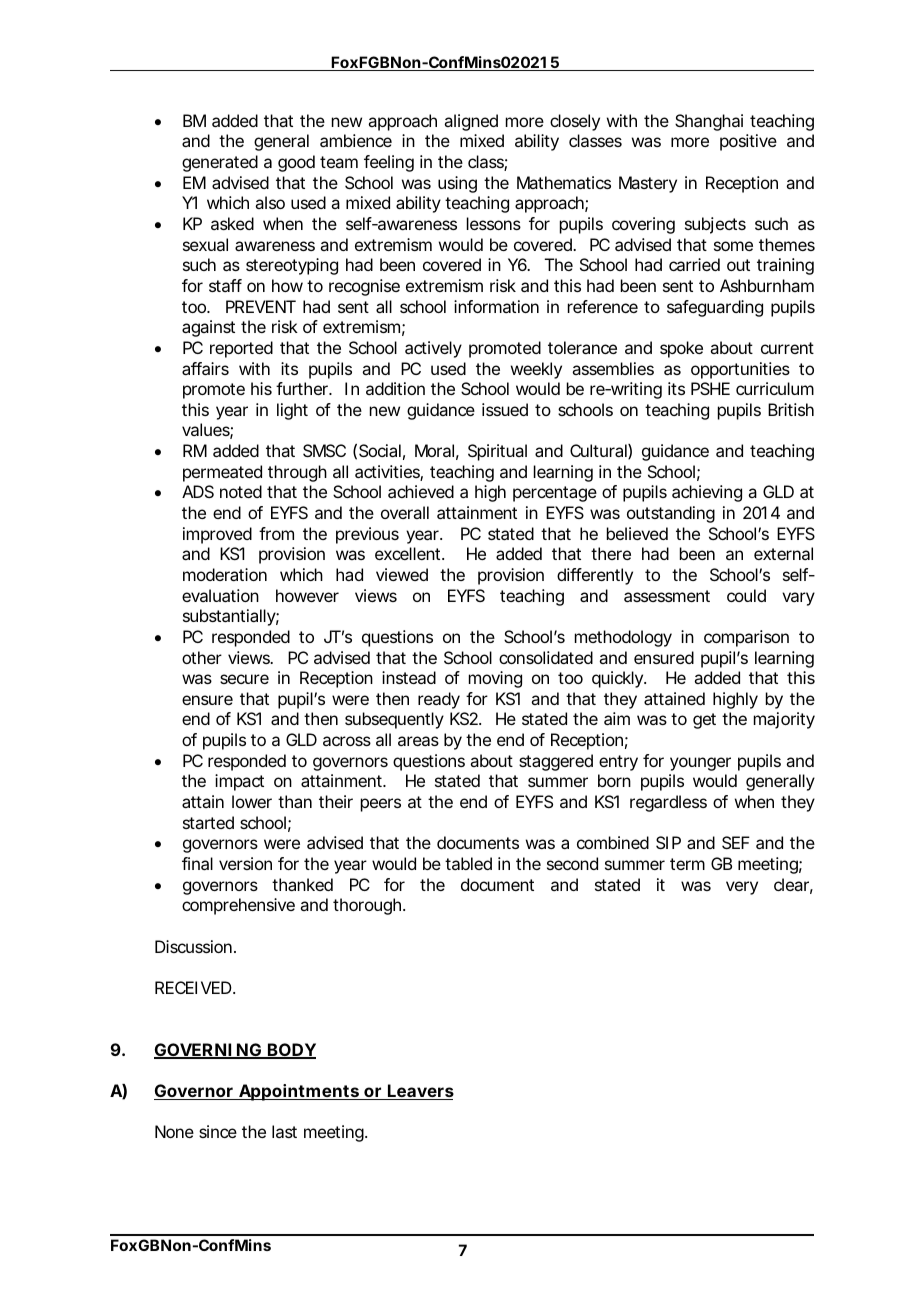  What do you see at coordinates (239, 782) in the document?
I see `impact` at bounding box center [239, 782].
